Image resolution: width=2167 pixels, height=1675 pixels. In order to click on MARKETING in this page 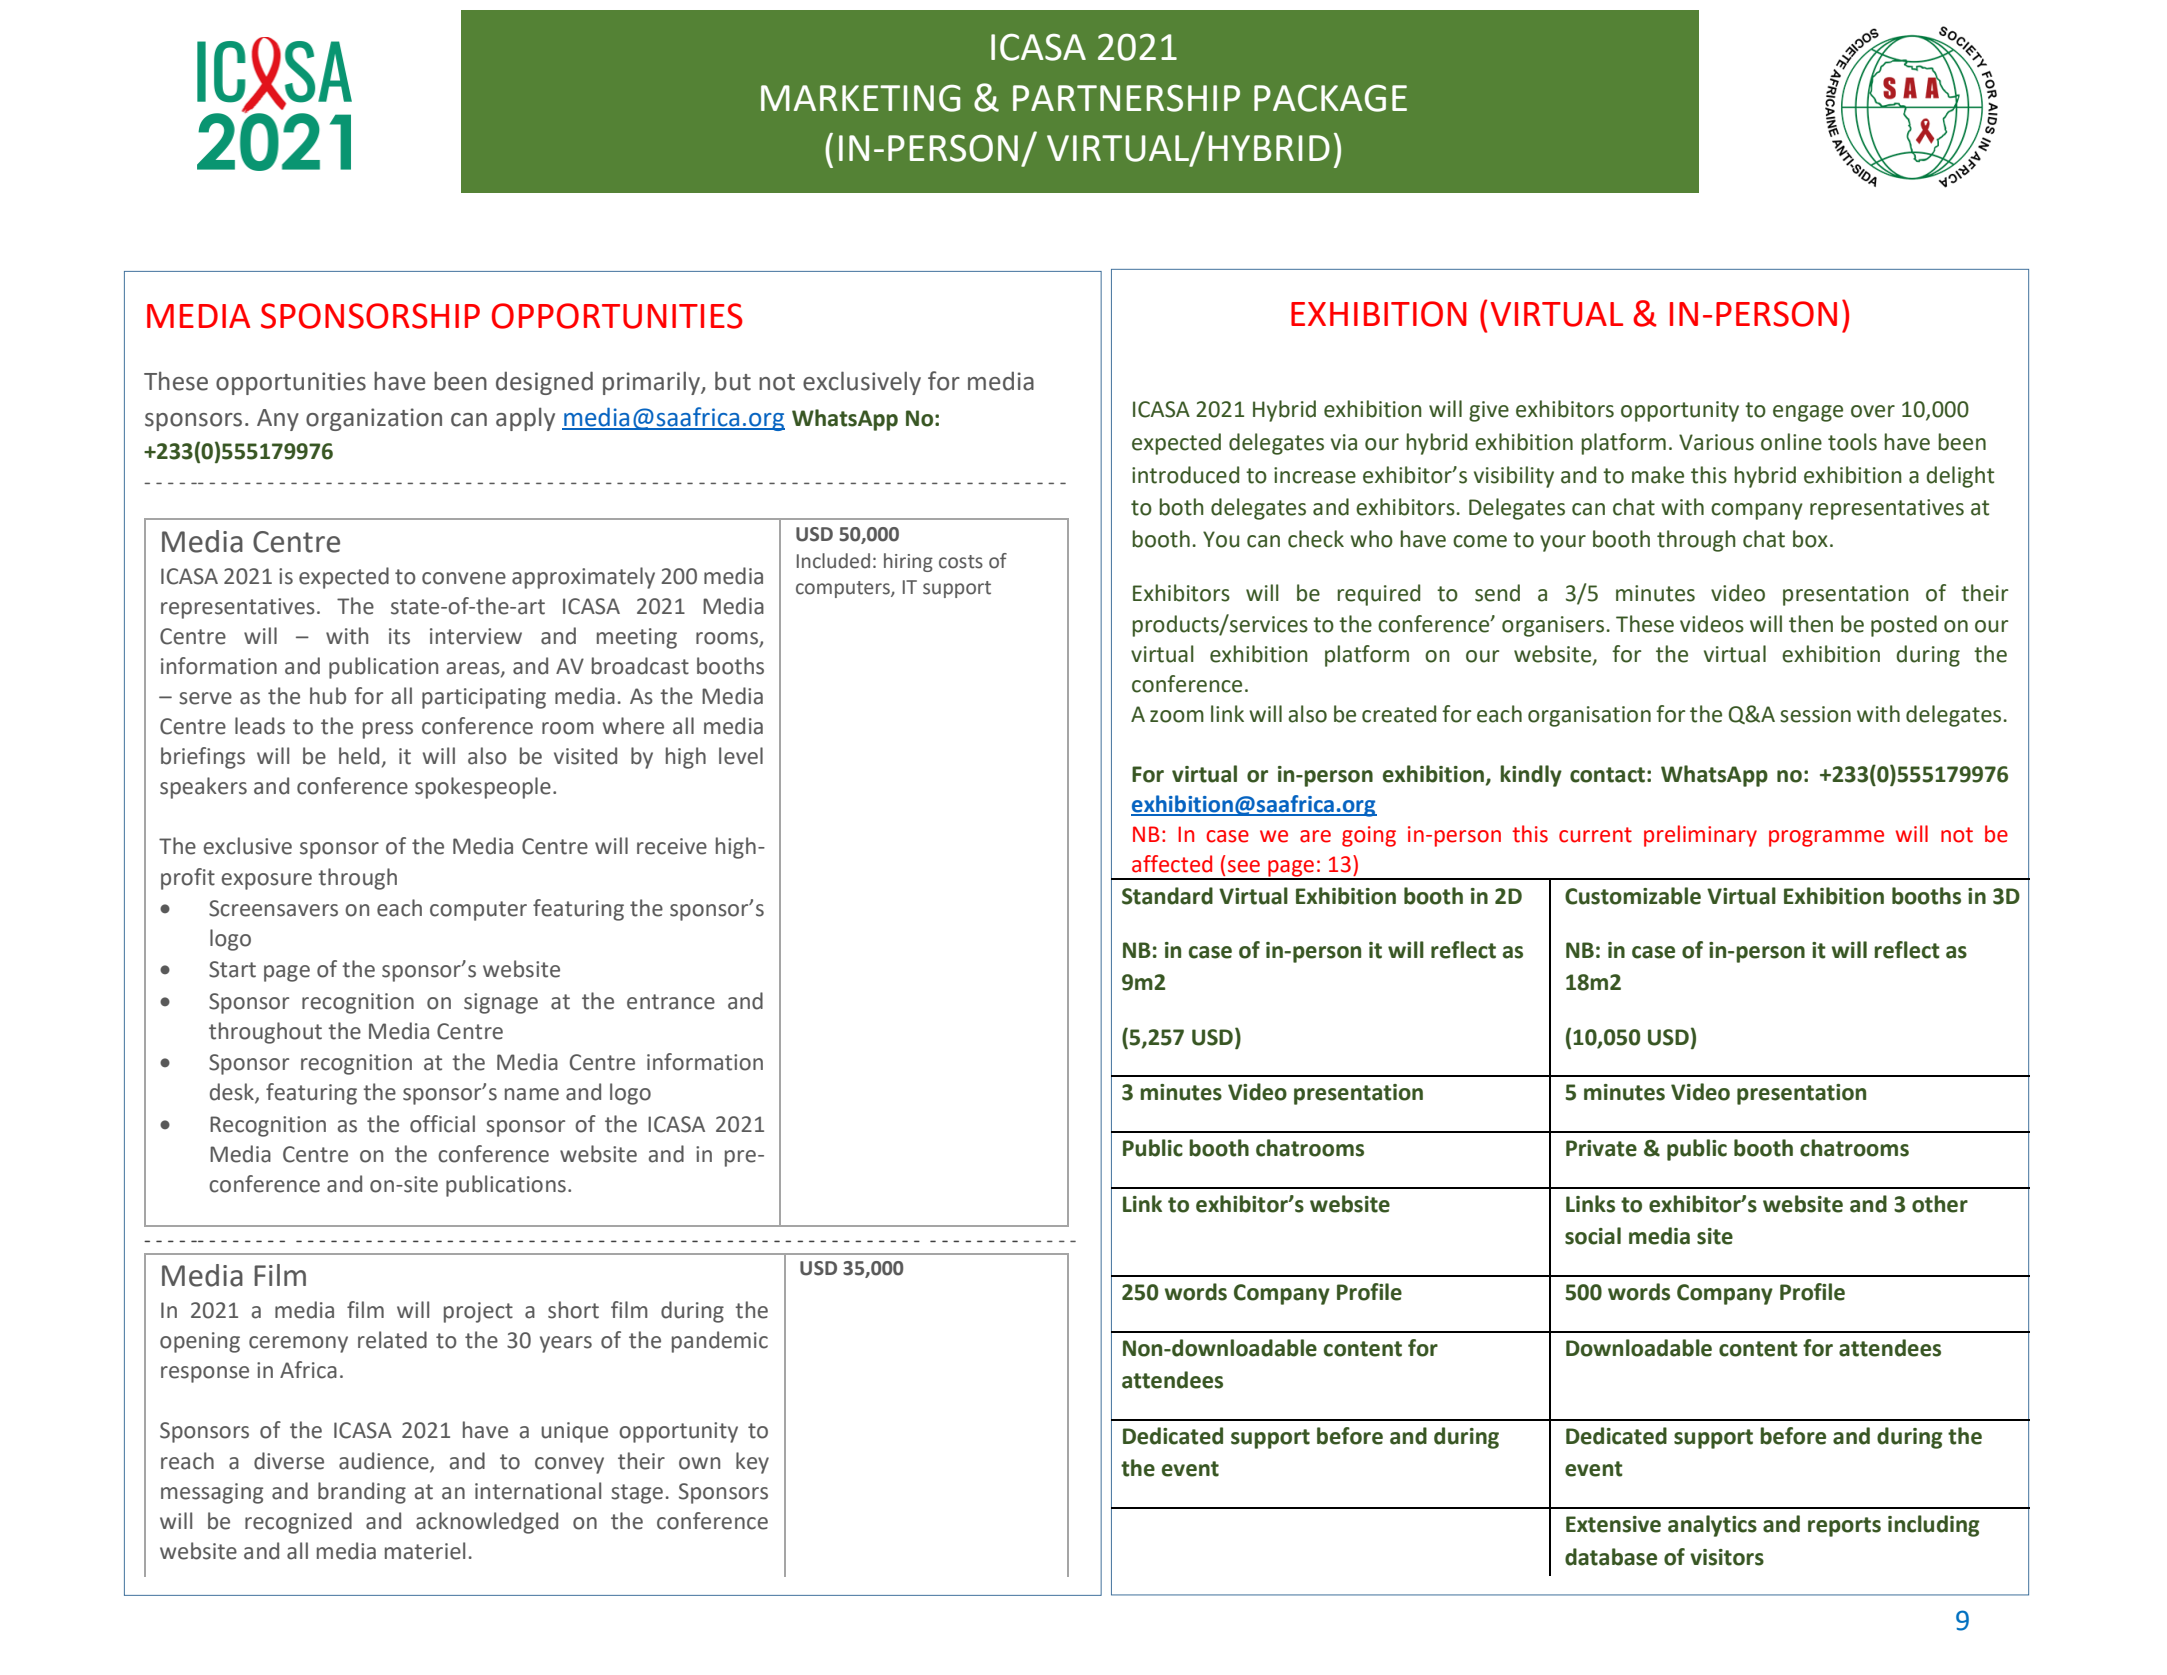, I will do `click(861, 98)`.
